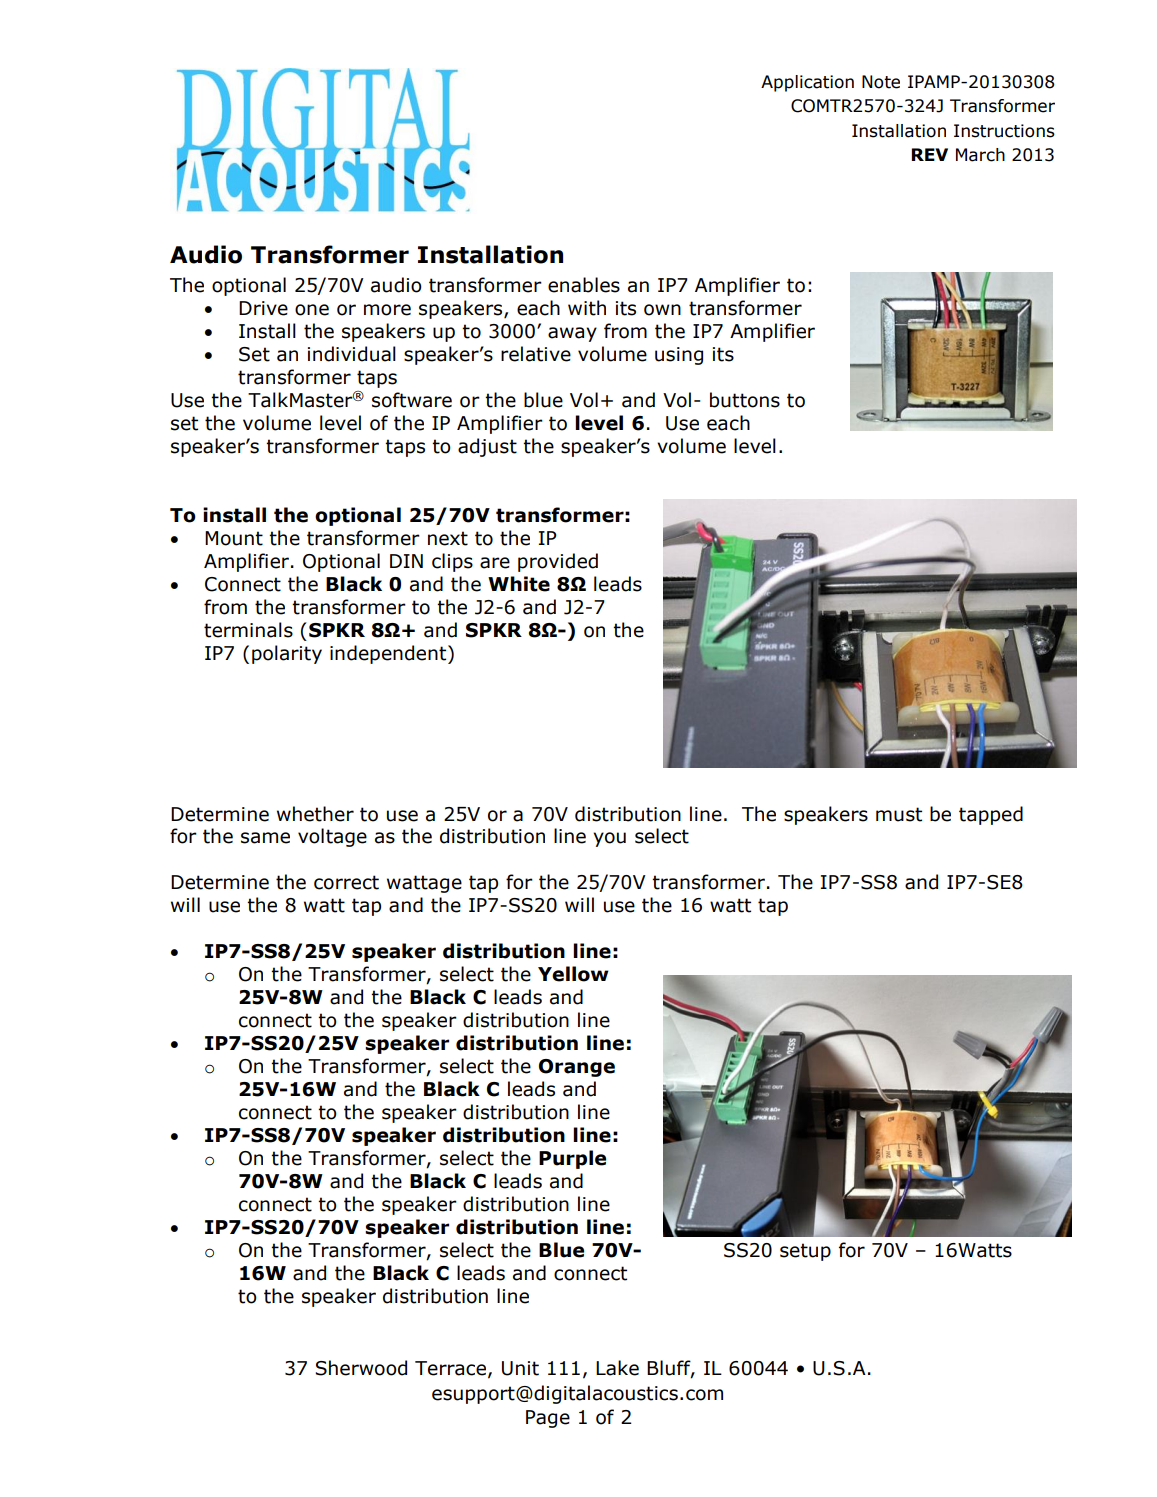 Image resolution: width=1157 pixels, height=1497 pixels. Describe the element at coordinates (287, 654) in the screenshot. I see `polarity` at that location.
